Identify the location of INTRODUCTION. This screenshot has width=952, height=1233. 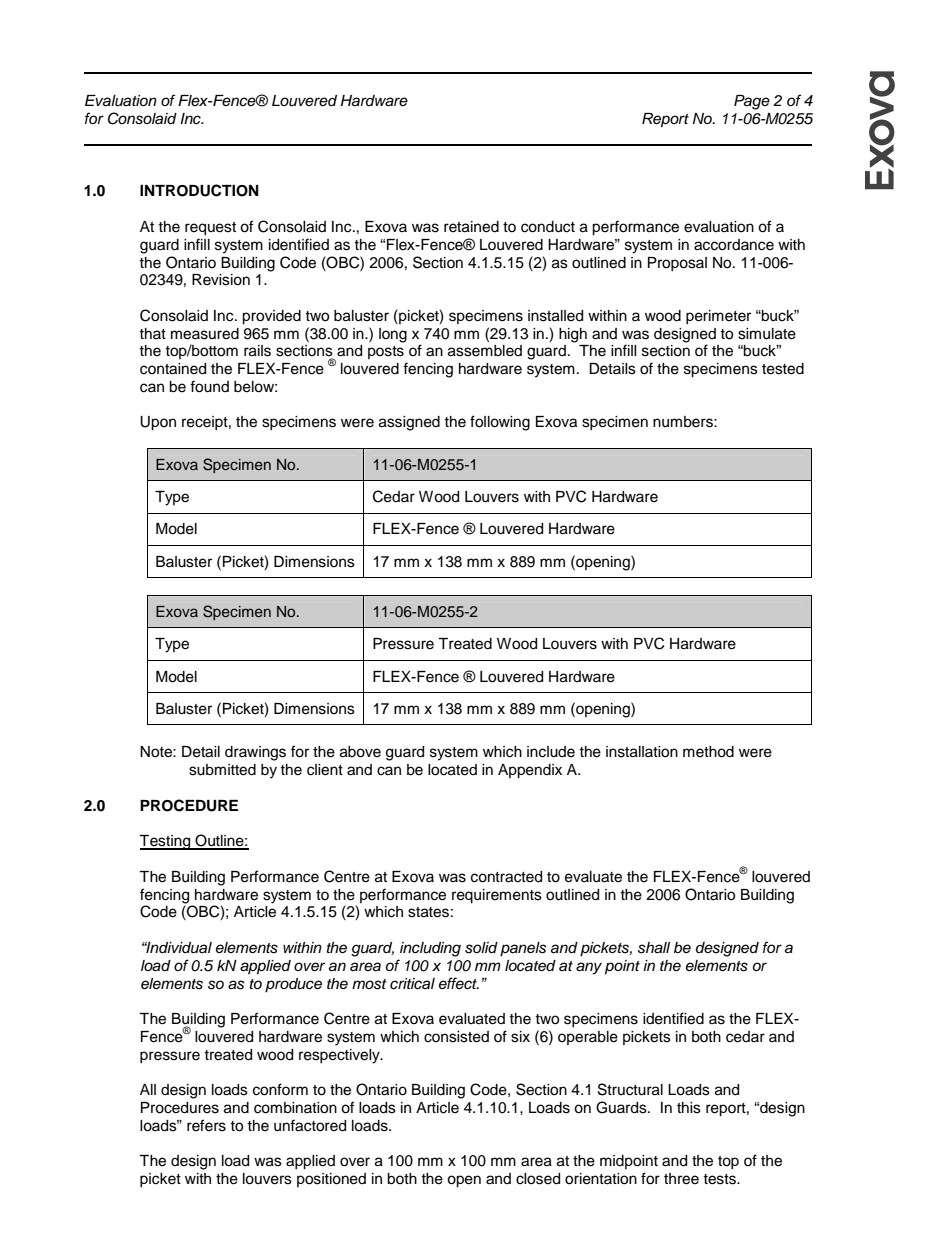
(199, 190).
